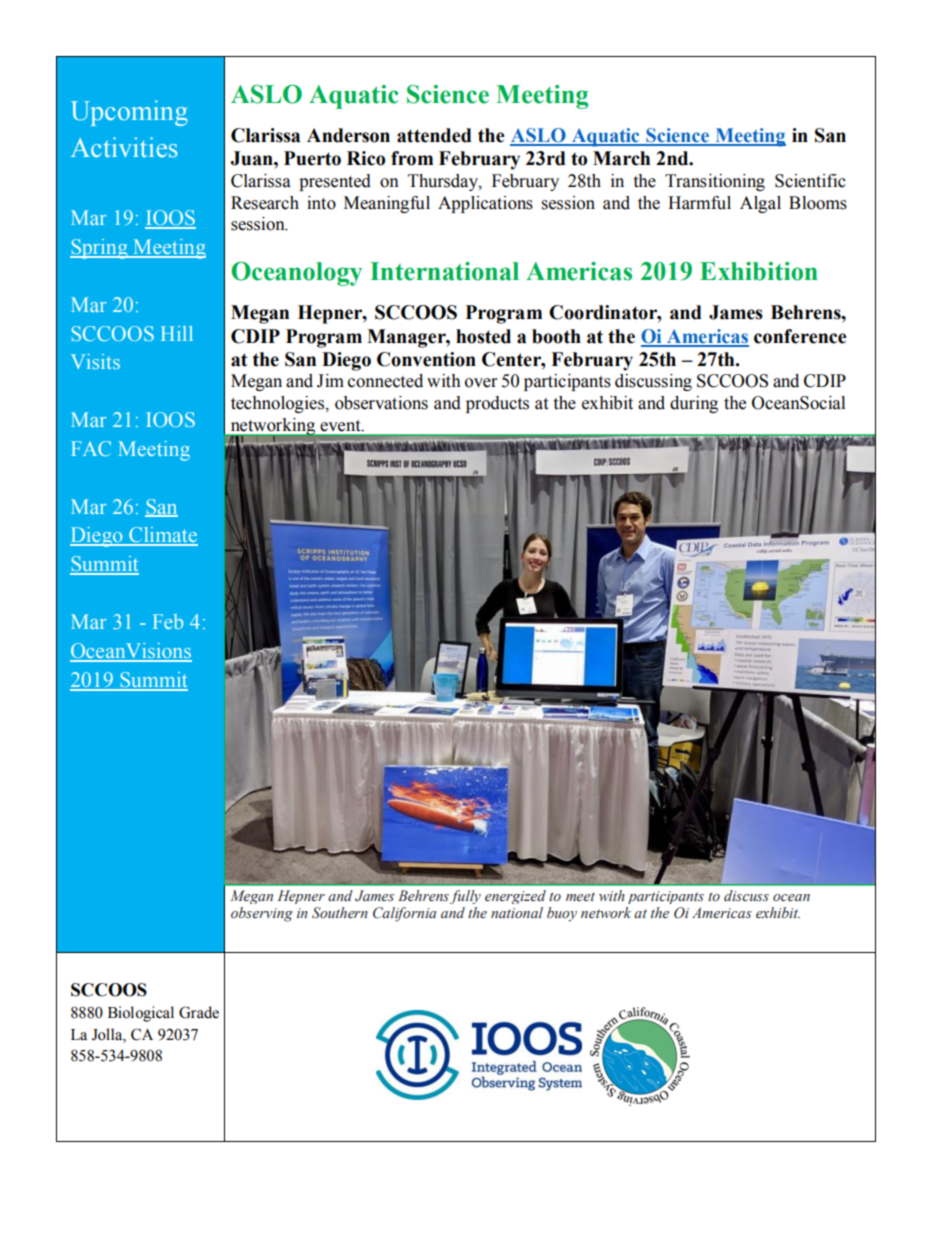 Image resolution: width=952 pixels, height=1233 pixels. Describe the element at coordinates (405, 914) in the screenshot. I see `California` at that location.
